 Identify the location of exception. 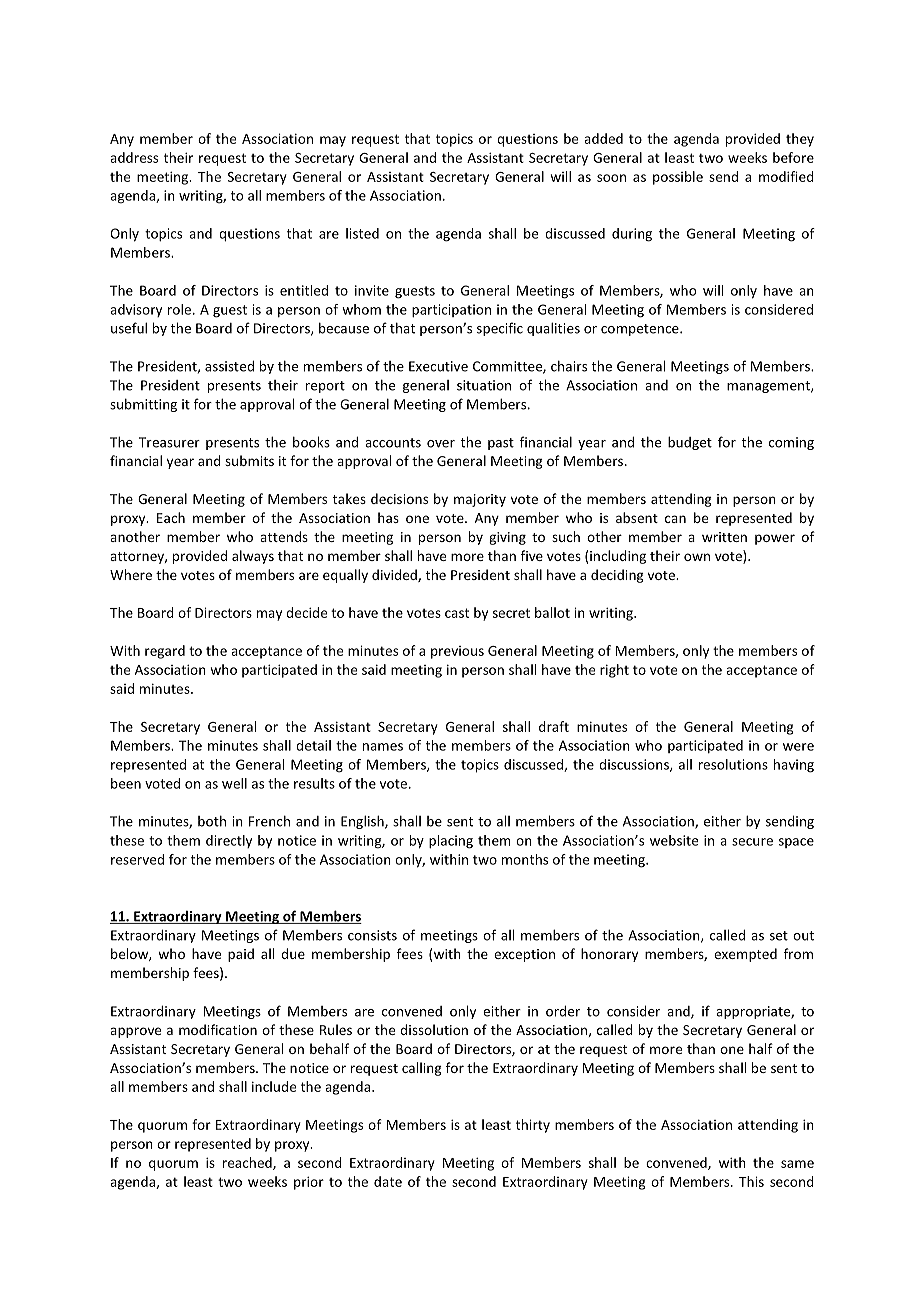
(524, 955).
